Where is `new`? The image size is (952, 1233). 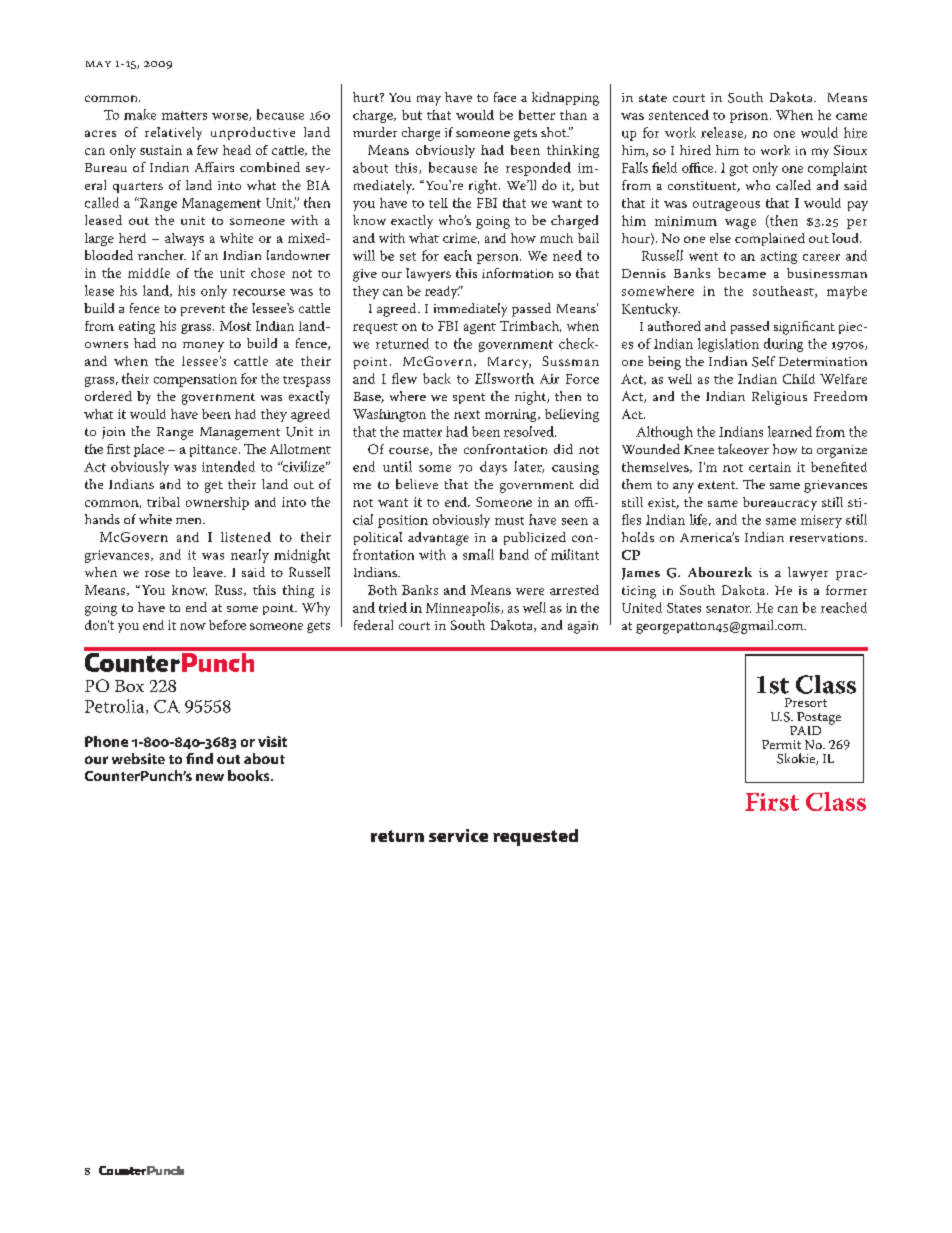
new is located at coordinates (210, 777).
